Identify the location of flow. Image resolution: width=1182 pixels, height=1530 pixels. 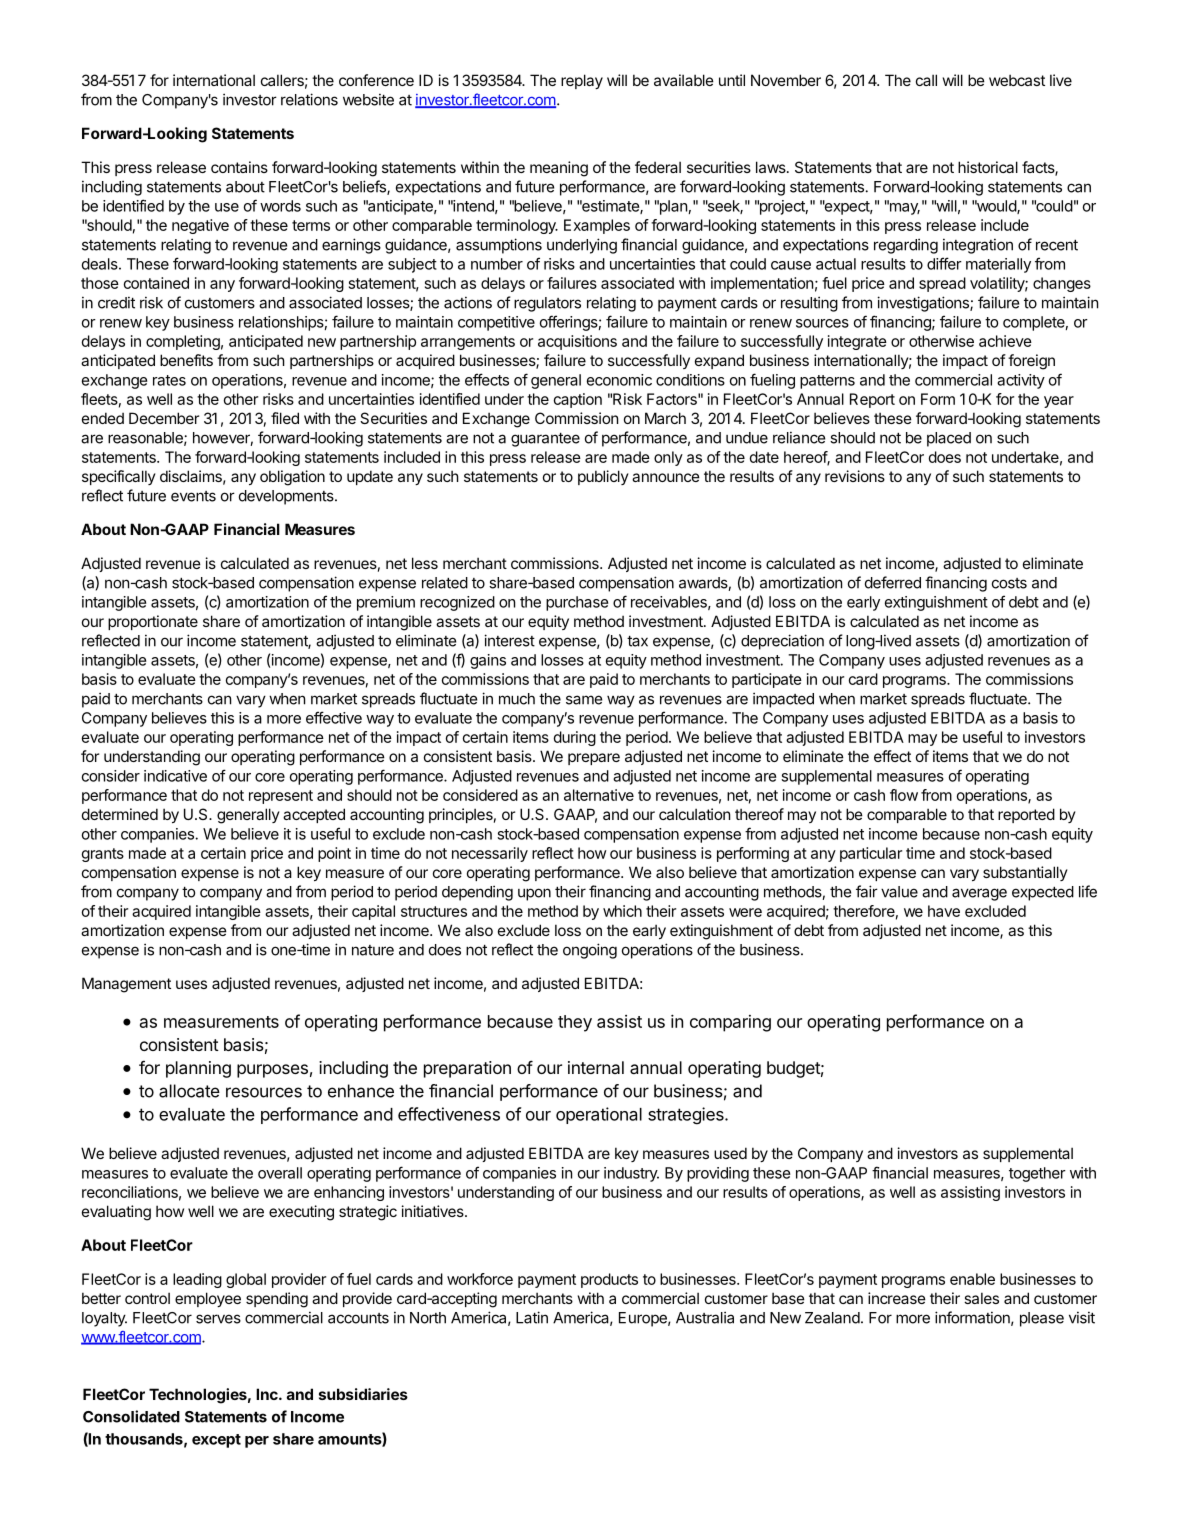
(904, 795).
